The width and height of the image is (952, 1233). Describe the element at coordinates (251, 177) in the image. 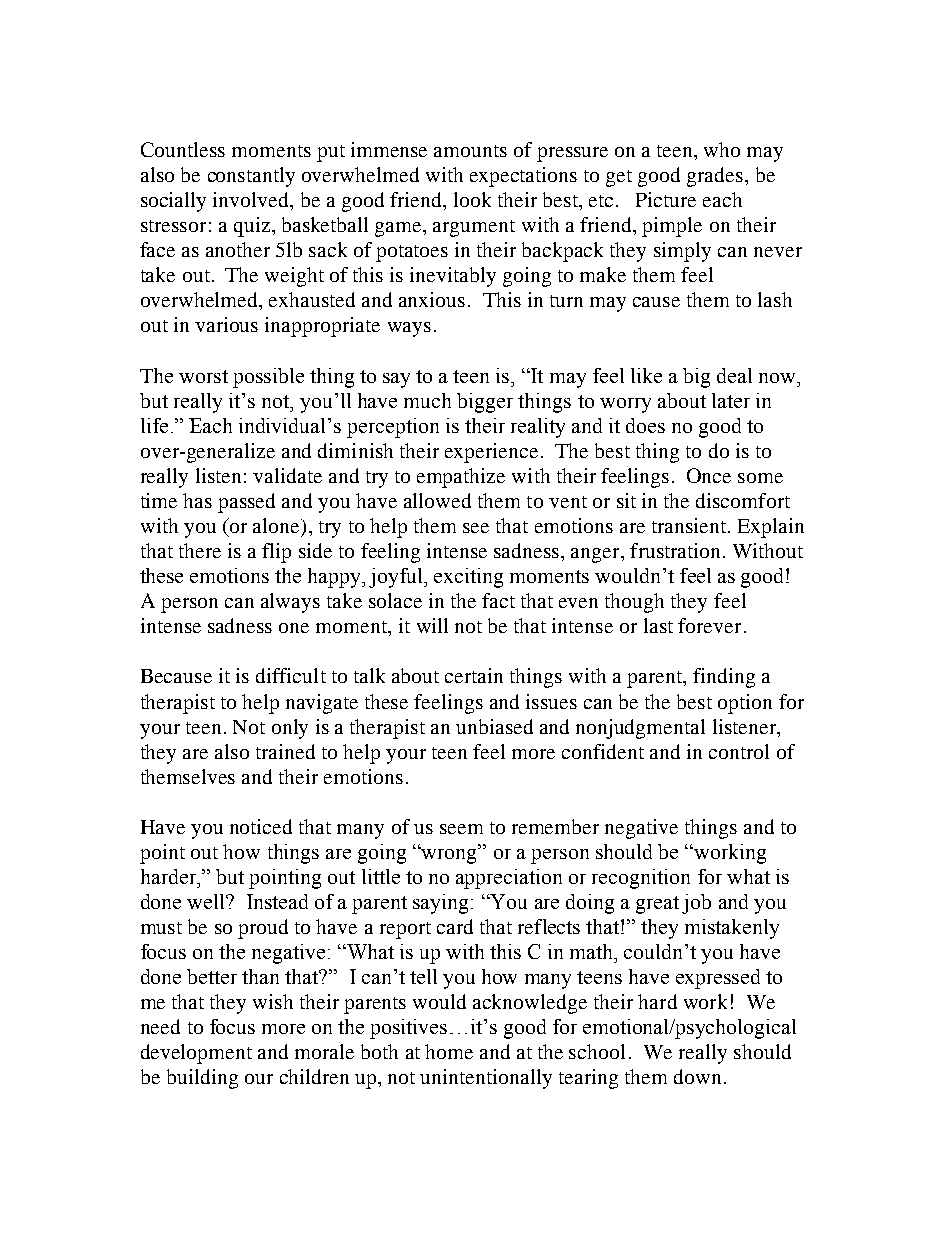

I see `constantly` at that location.
